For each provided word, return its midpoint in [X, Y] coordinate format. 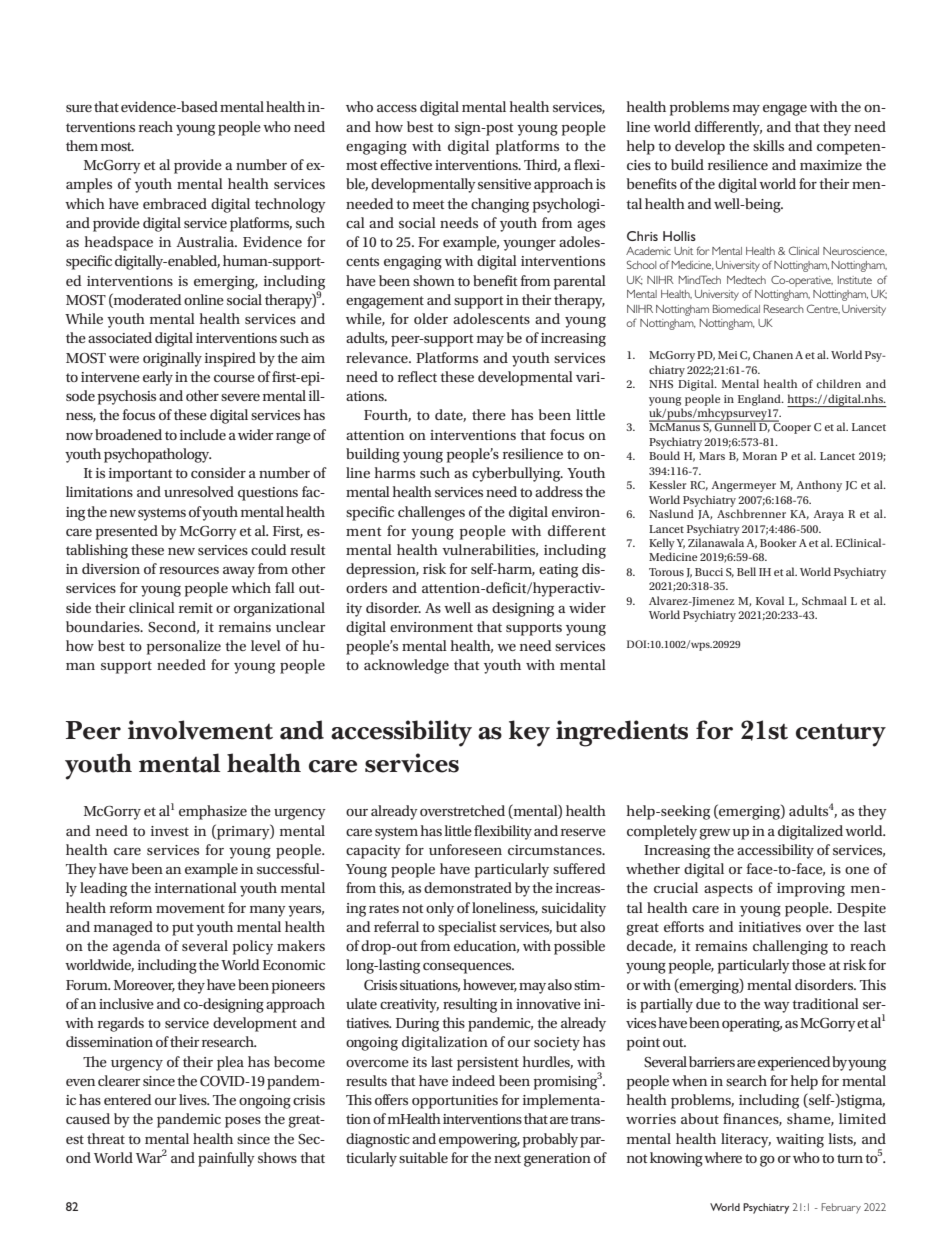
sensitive [504, 184]
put [183, 929]
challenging [790, 947]
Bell [746, 571]
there [489, 414]
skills [768, 145]
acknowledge [406, 666]
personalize [184, 647]
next [507, 1158]
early [158, 378]
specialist [467, 928]
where [723, 1157]
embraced [175, 203]
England [760, 400]
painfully [226, 1159]
